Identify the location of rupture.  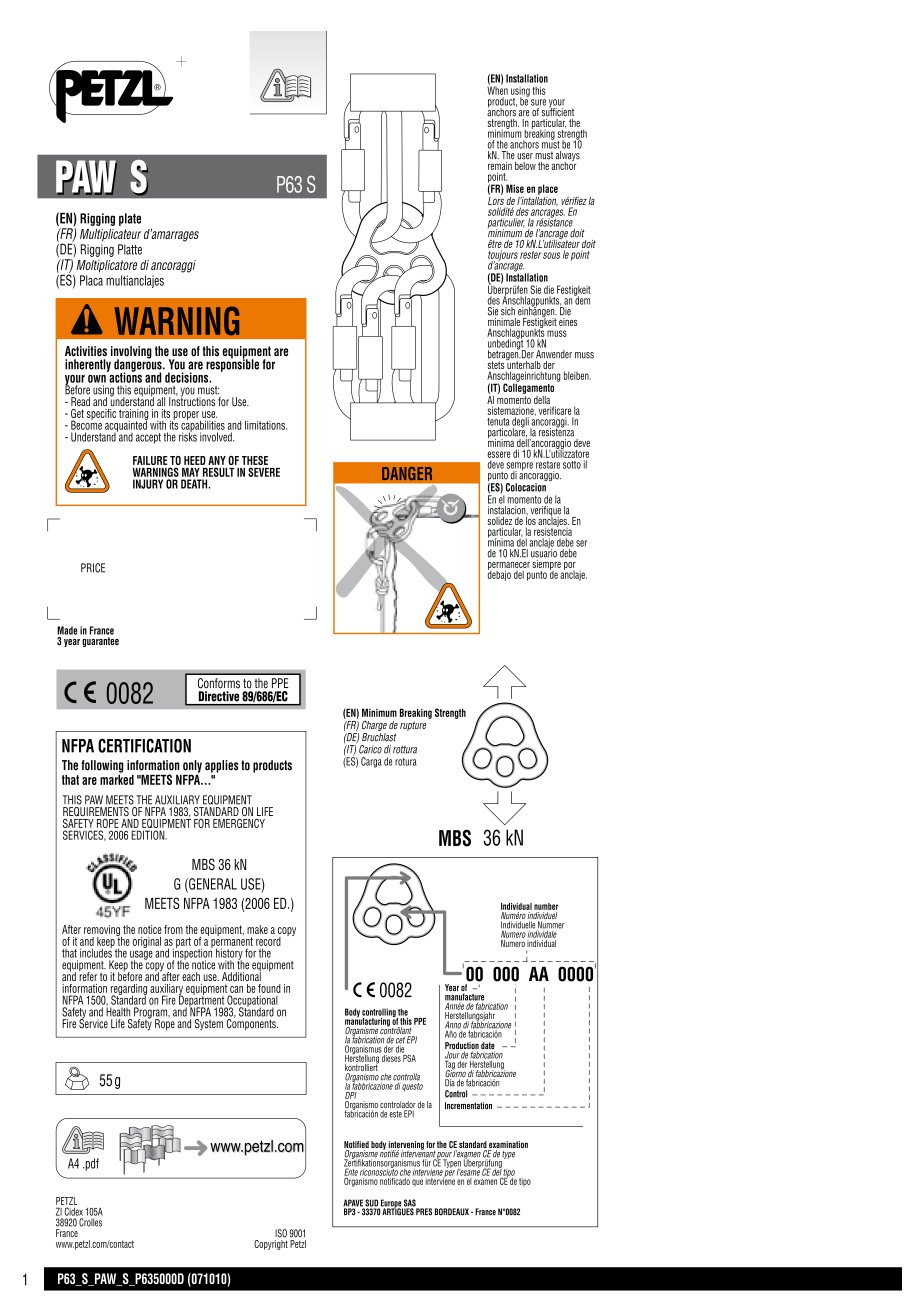
(413, 726).
